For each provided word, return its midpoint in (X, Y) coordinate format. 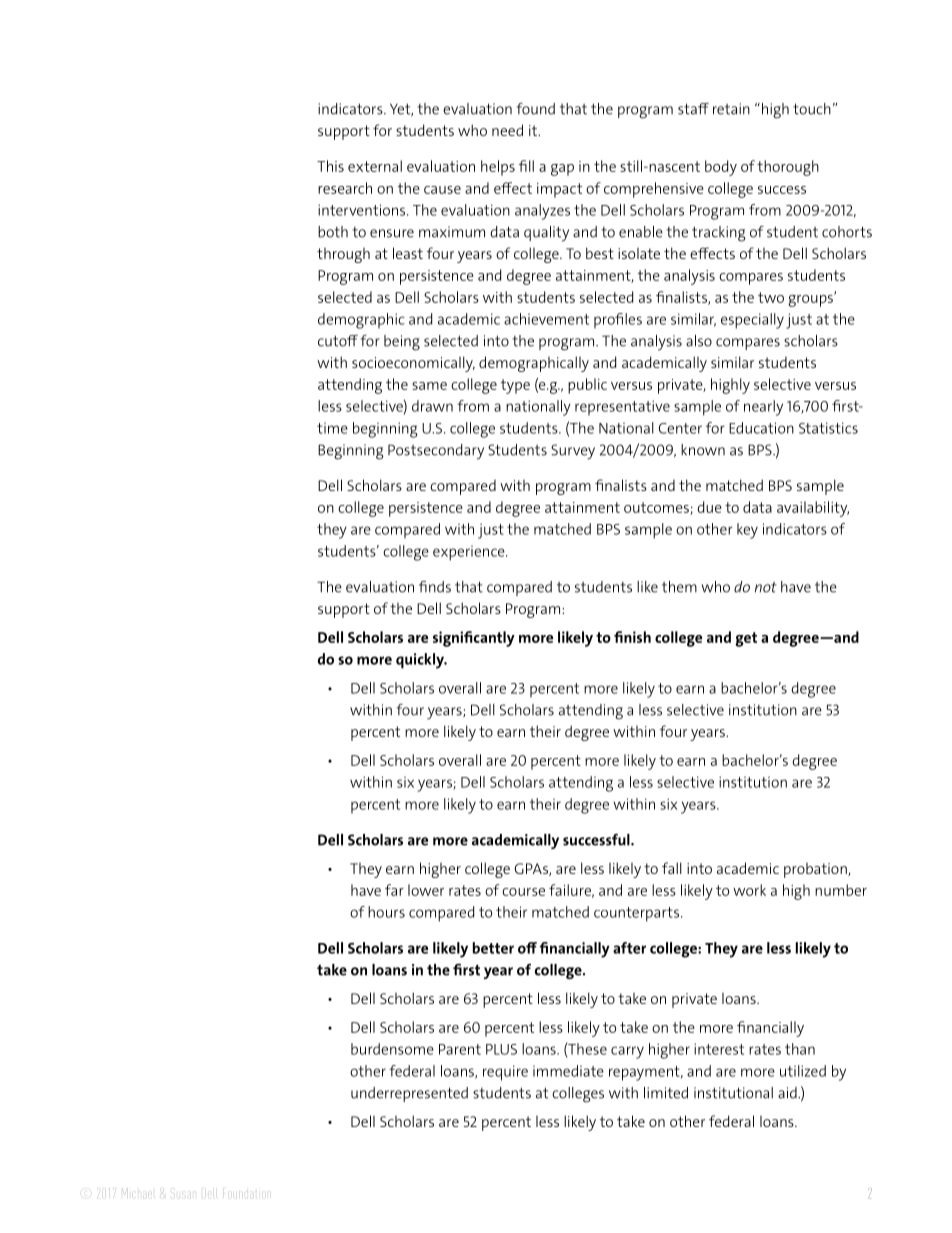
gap (562, 170)
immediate (568, 1071)
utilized (803, 1071)
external (375, 166)
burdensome (392, 1049)
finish (632, 637)
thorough (788, 168)
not (766, 587)
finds (435, 587)
